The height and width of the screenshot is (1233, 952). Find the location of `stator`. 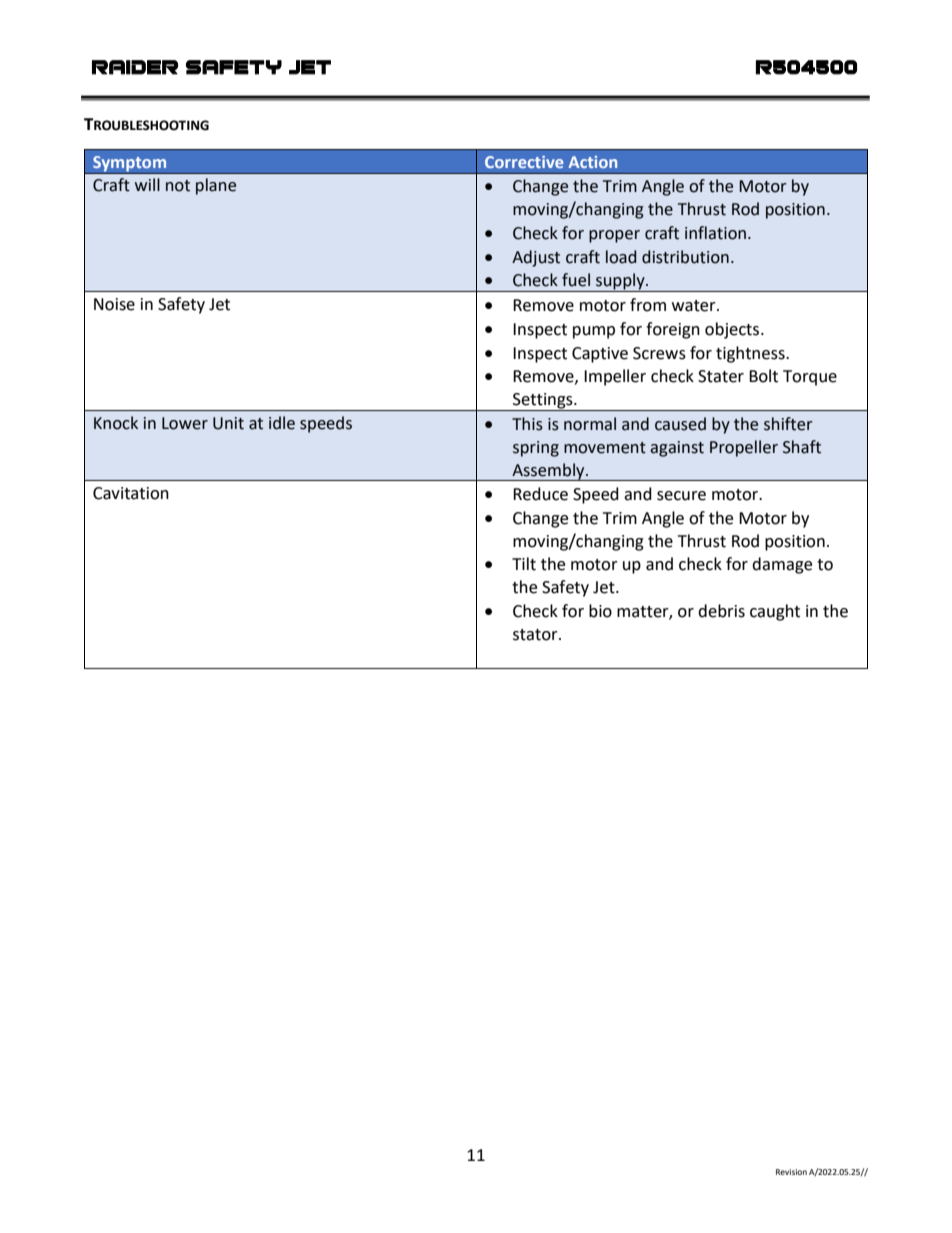

stator is located at coordinates (536, 635).
